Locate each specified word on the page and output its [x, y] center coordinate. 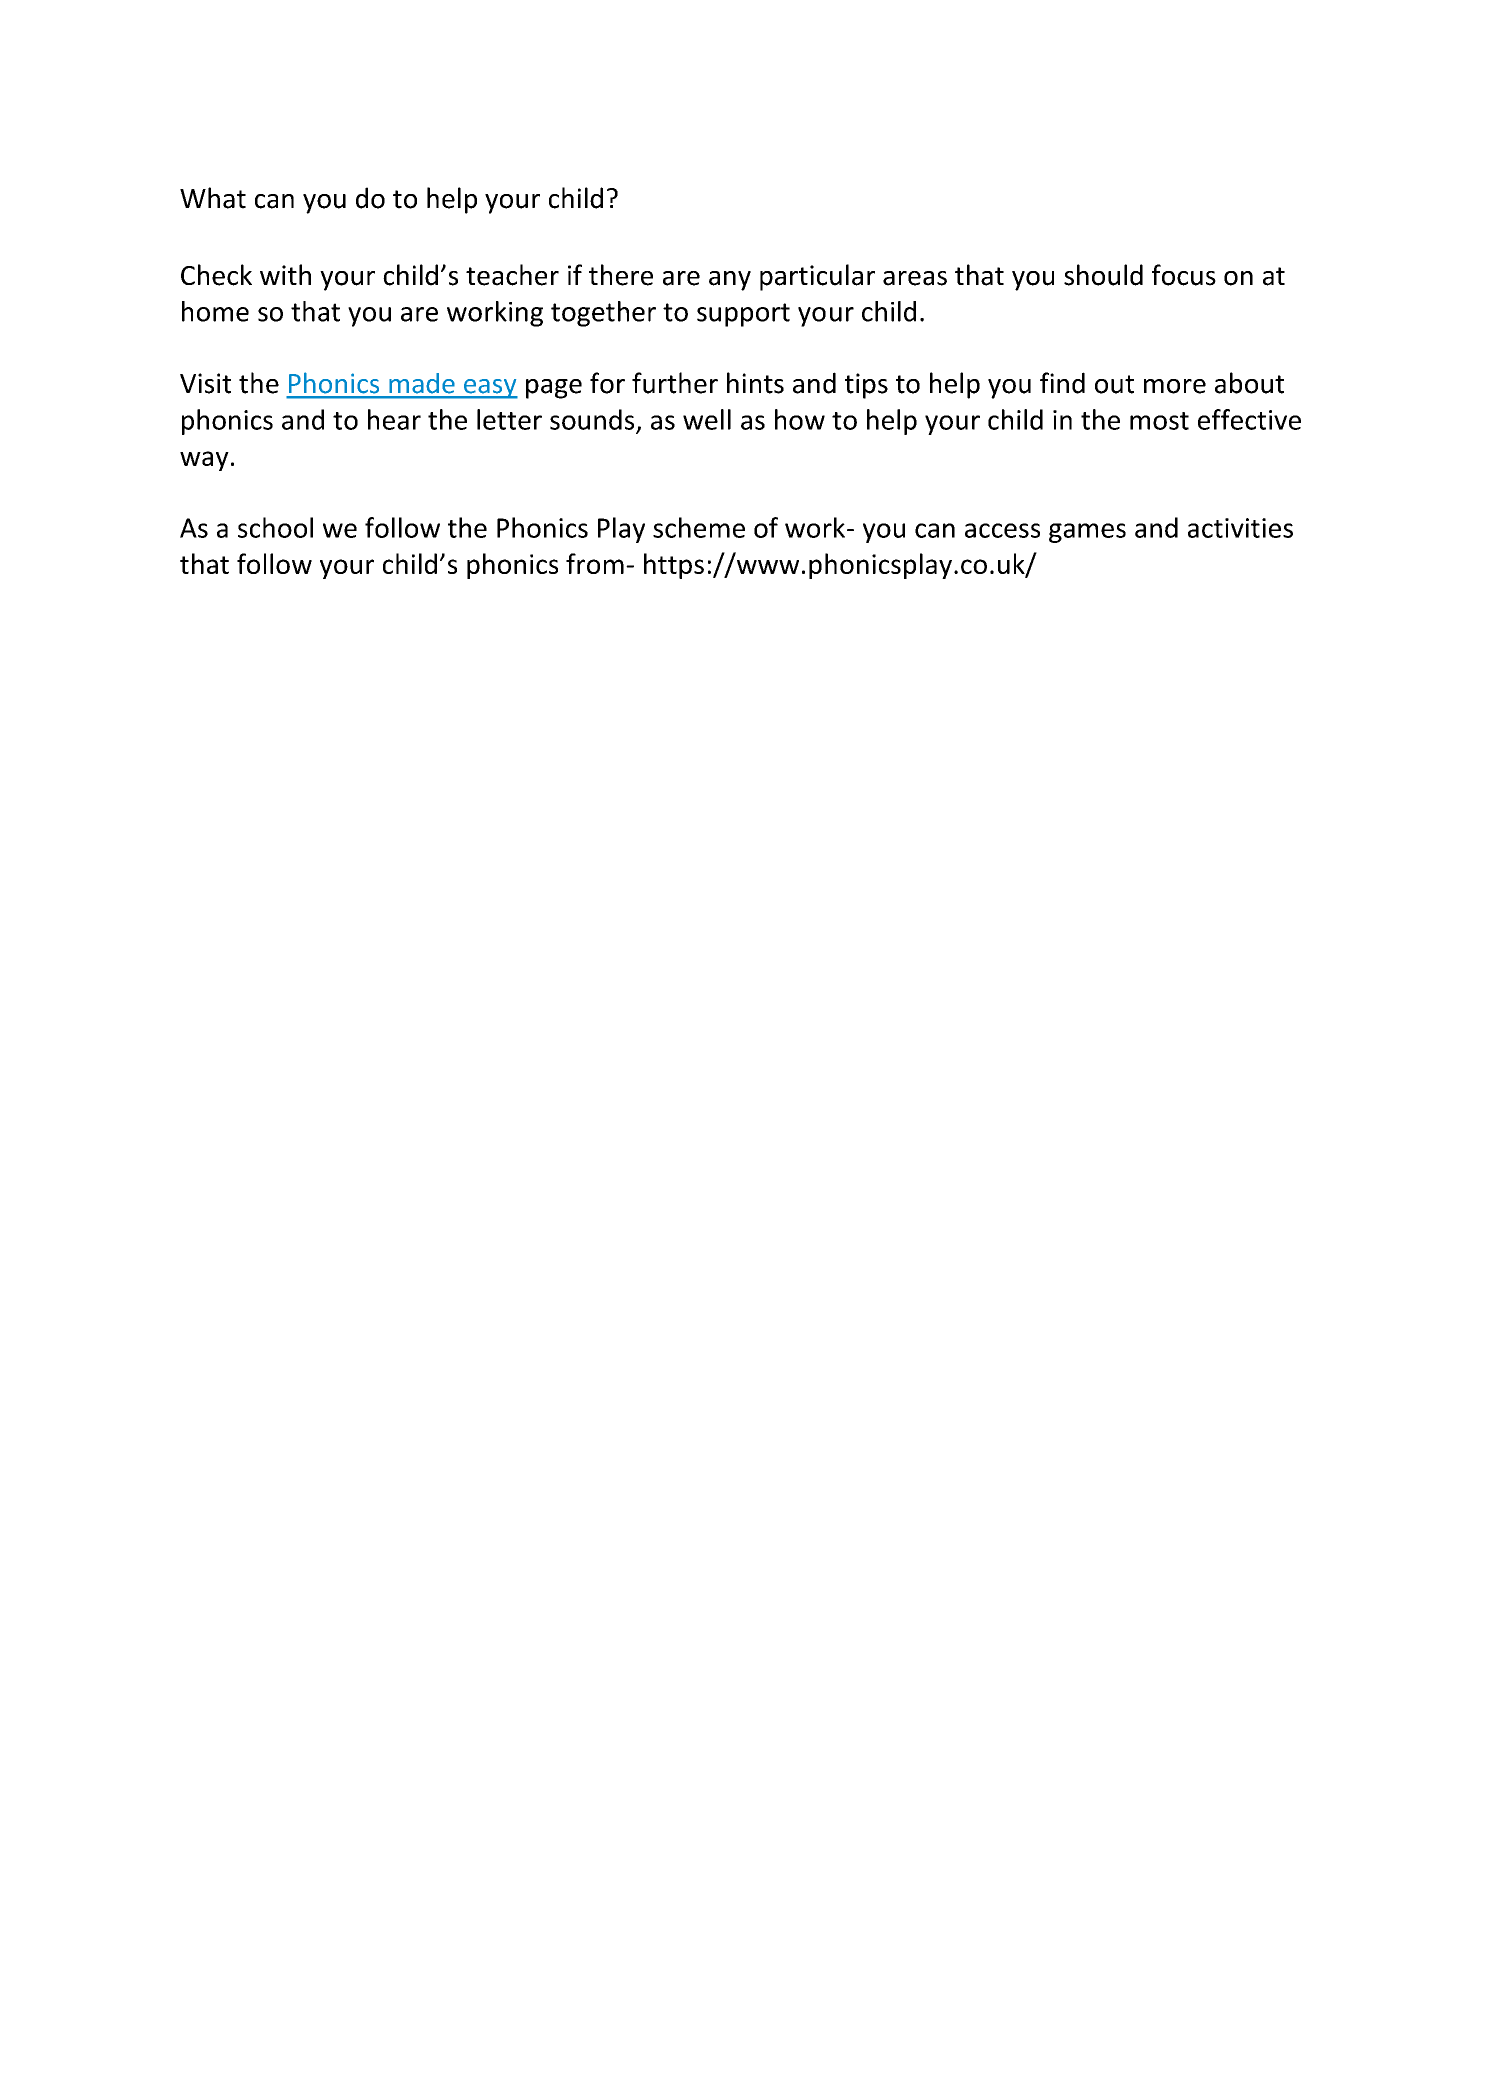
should [1103, 275]
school [275, 527]
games [1087, 533]
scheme [699, 527]
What [213, 198]
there [621, 275]
